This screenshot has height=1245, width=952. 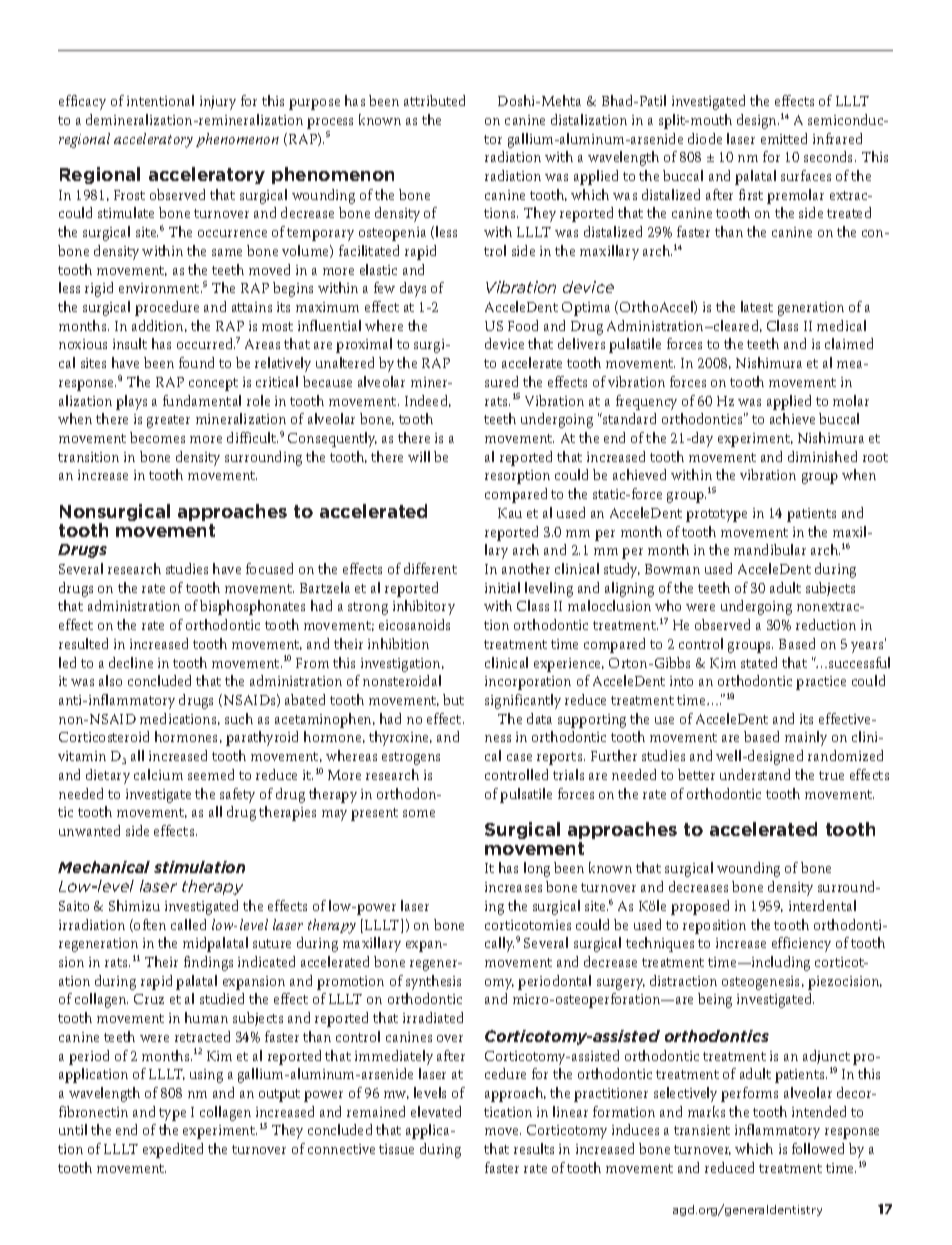 What do you see at coordinates (849, 343) in the screenshot?
I see `claimed` at bounding box center [849, 343].
